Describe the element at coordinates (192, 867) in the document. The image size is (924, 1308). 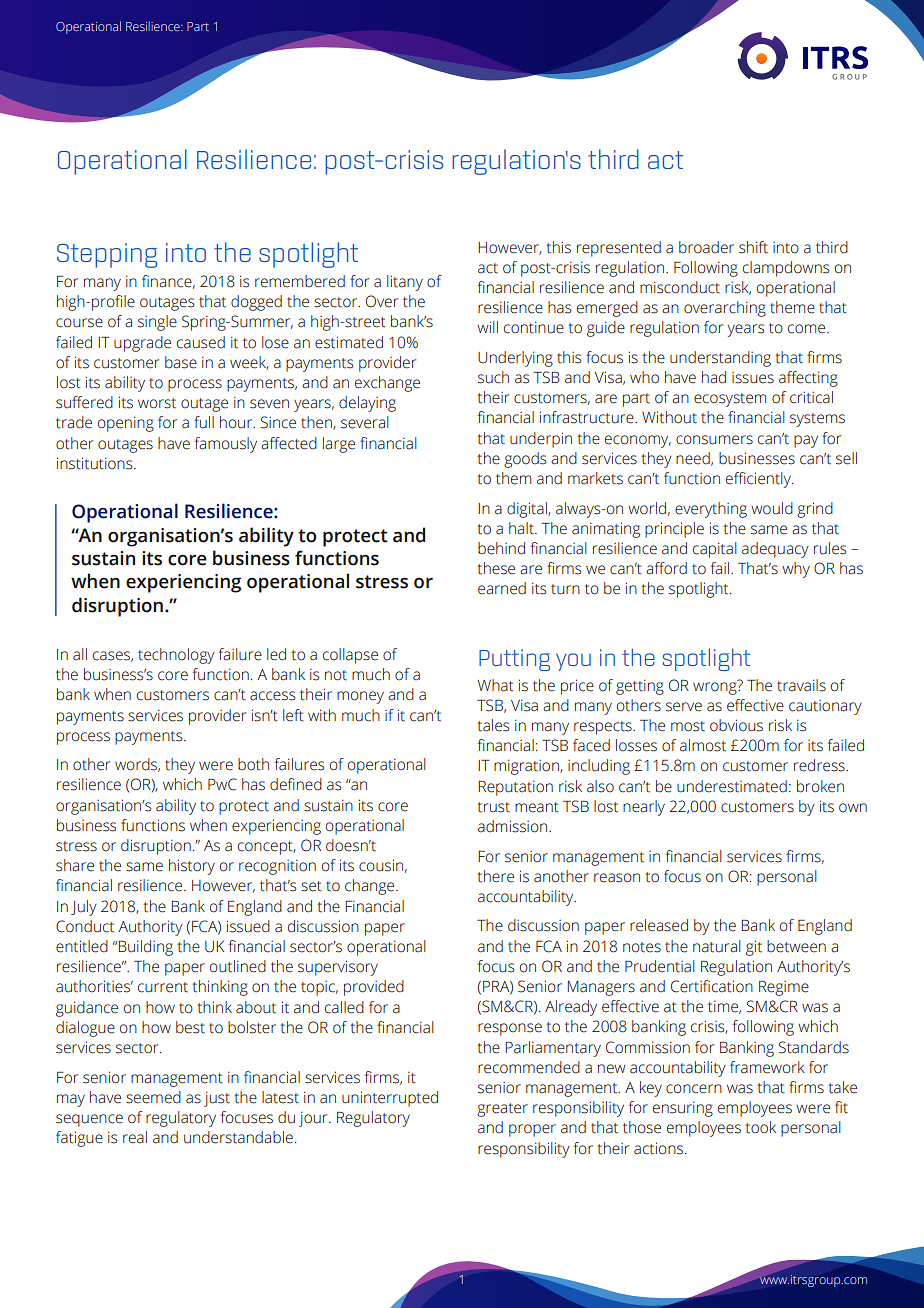
I see `history` at that location.
